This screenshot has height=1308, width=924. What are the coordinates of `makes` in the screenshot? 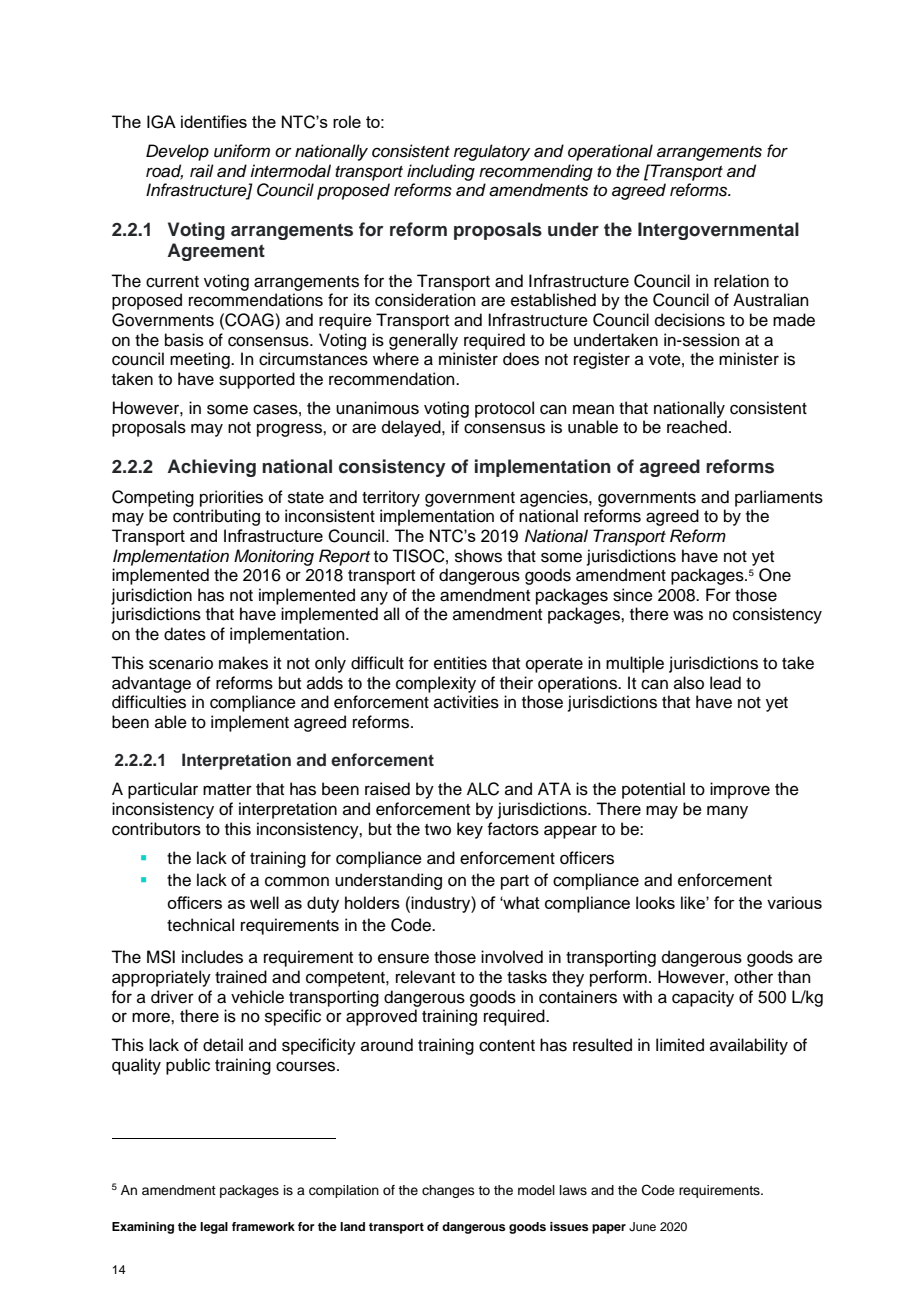 It's located at (243, 663).
